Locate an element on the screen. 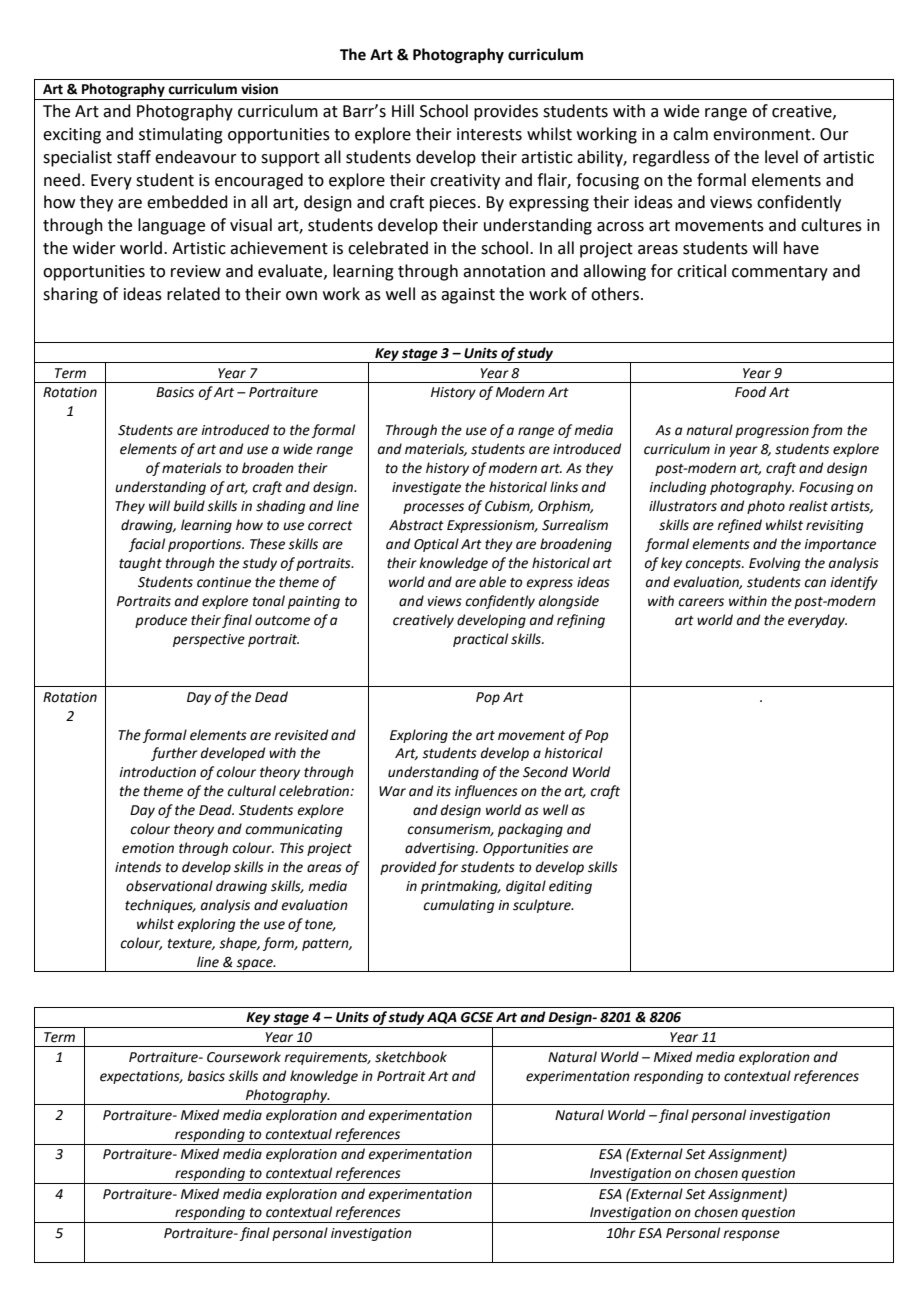 This screenshot has height=1308, width=924. digital is located at coordinates (526, 887).
